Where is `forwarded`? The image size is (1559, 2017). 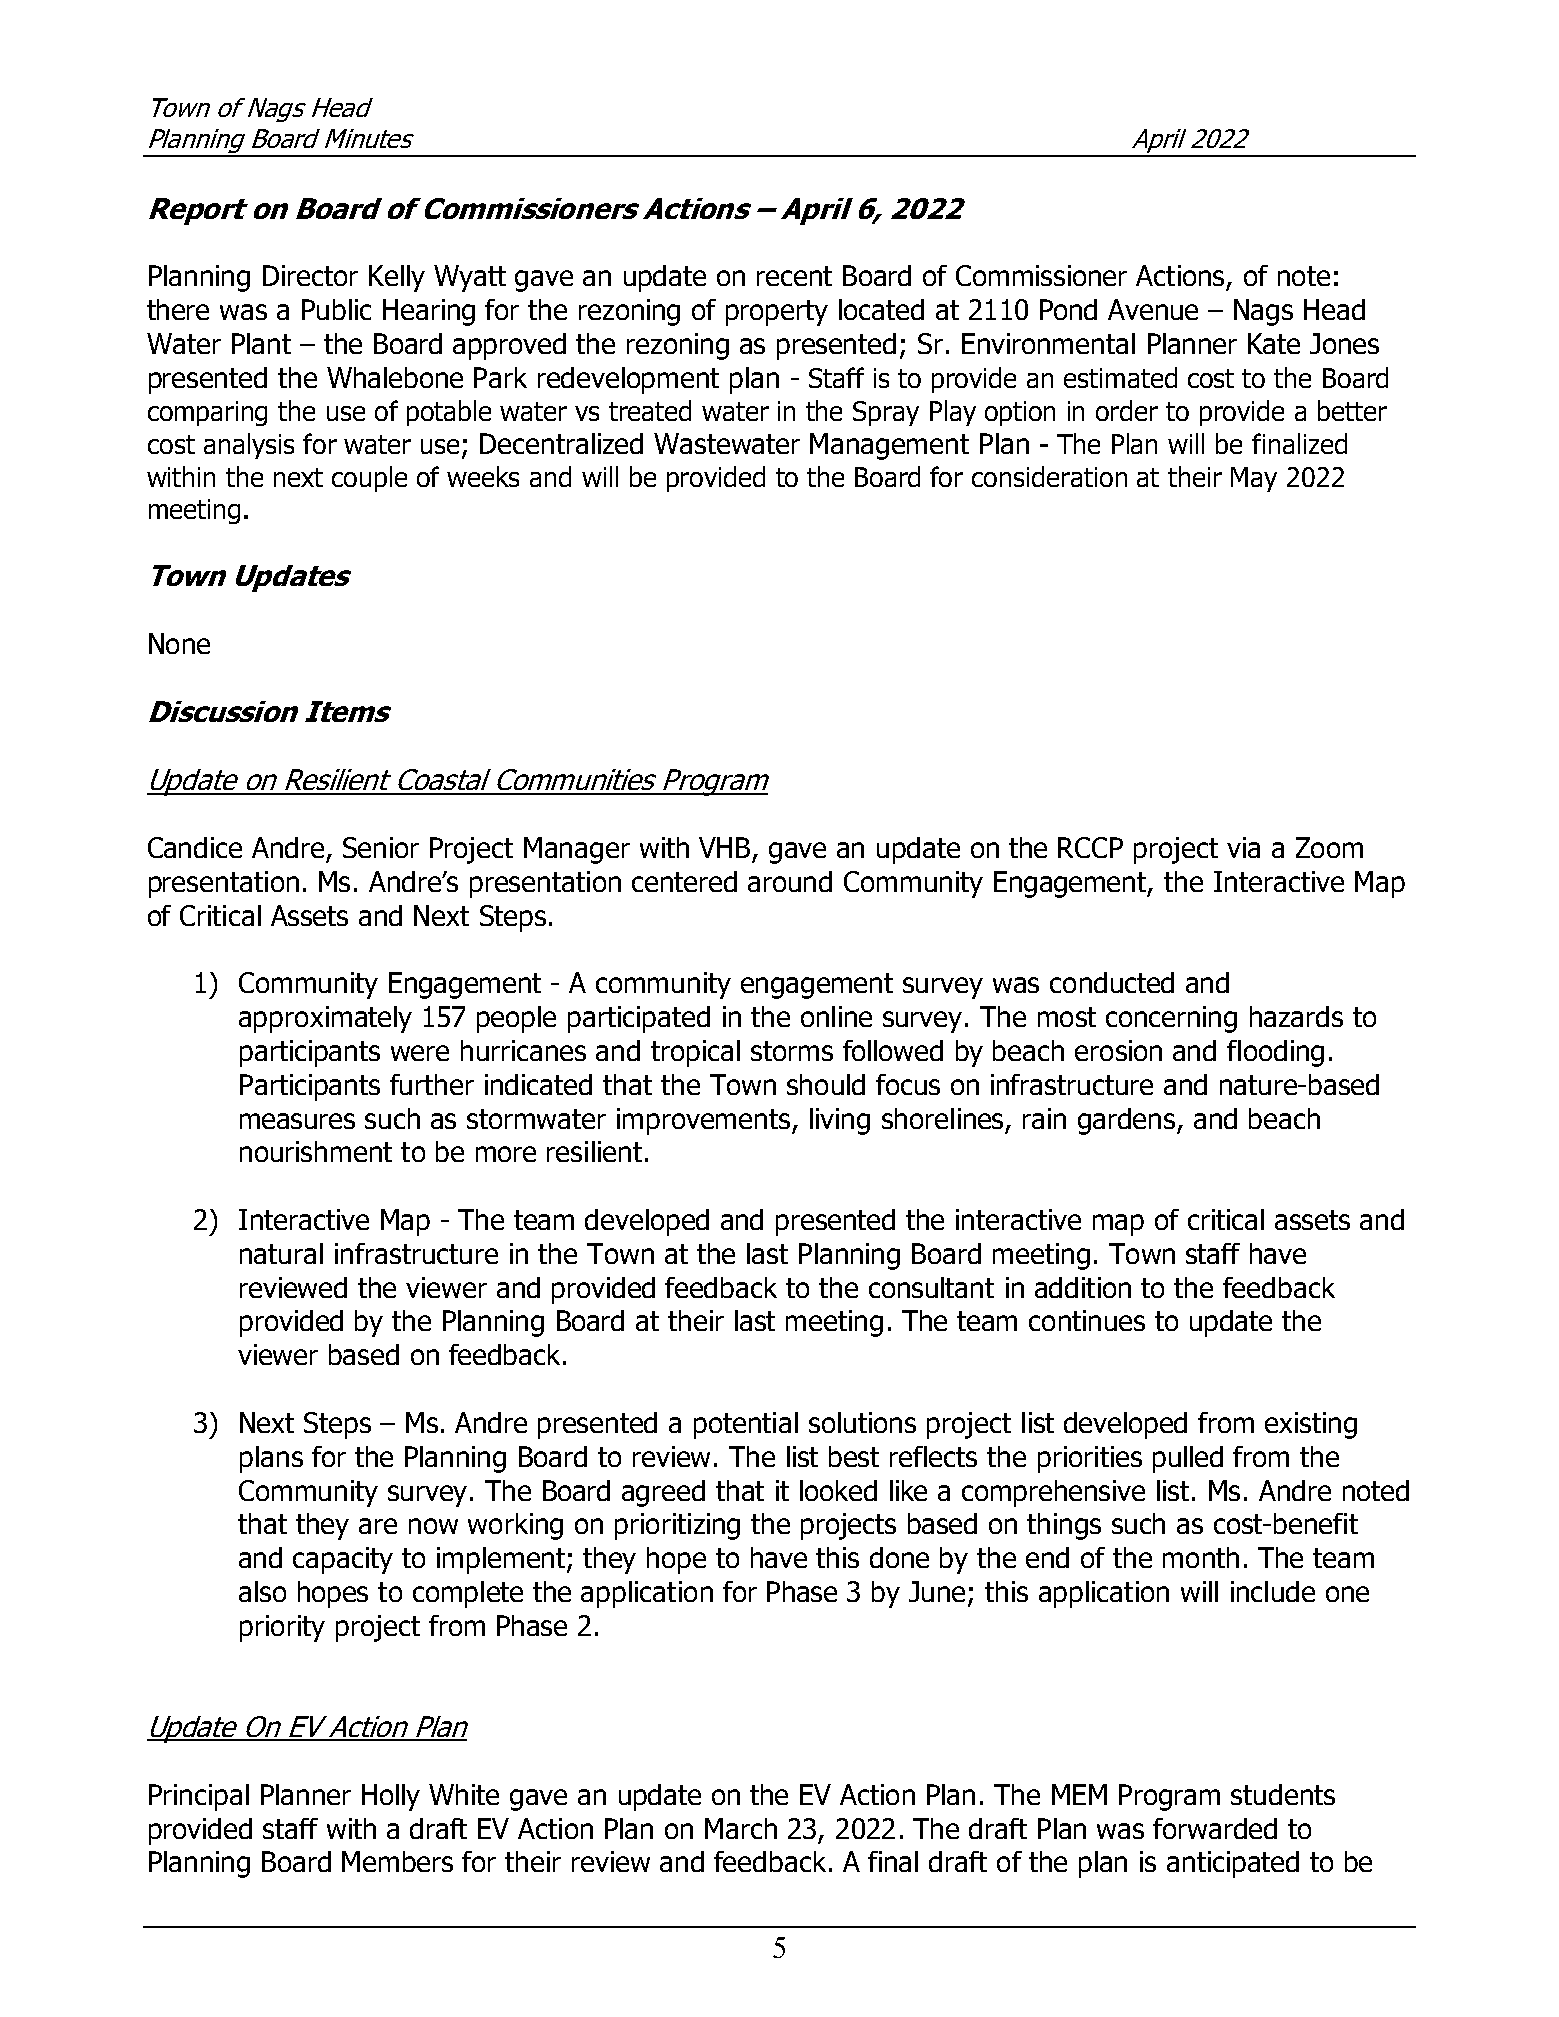
forwarded is located at coordinates (1215, 1828).
